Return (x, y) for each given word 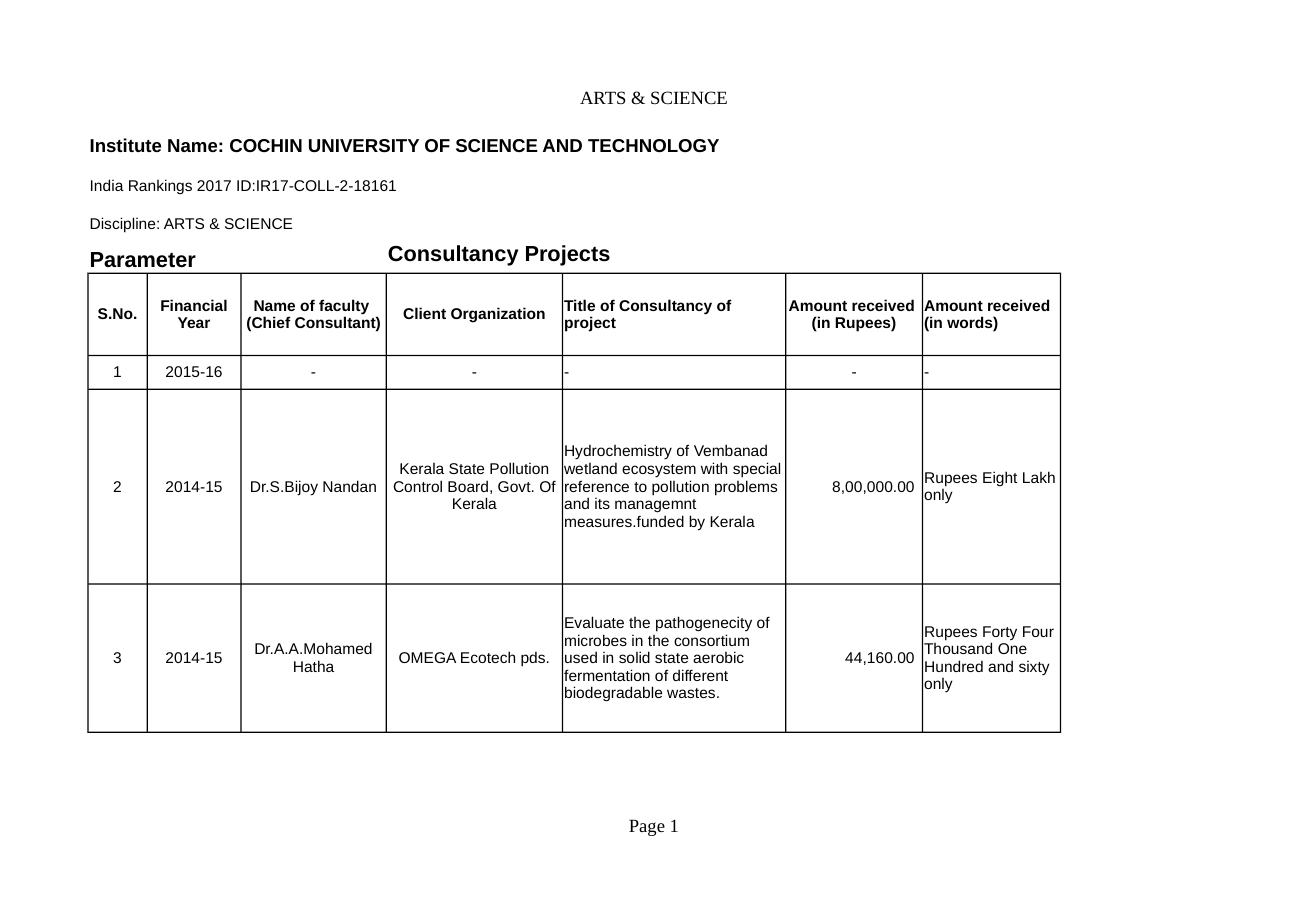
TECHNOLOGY (653, 145)
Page (647, 827)
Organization (498, 315)
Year (194, 322)
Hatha (314, 666)
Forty (1000, 634)
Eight (1000, 478)
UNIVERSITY (364, 145)
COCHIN (266, 145)
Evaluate (594, 622)
